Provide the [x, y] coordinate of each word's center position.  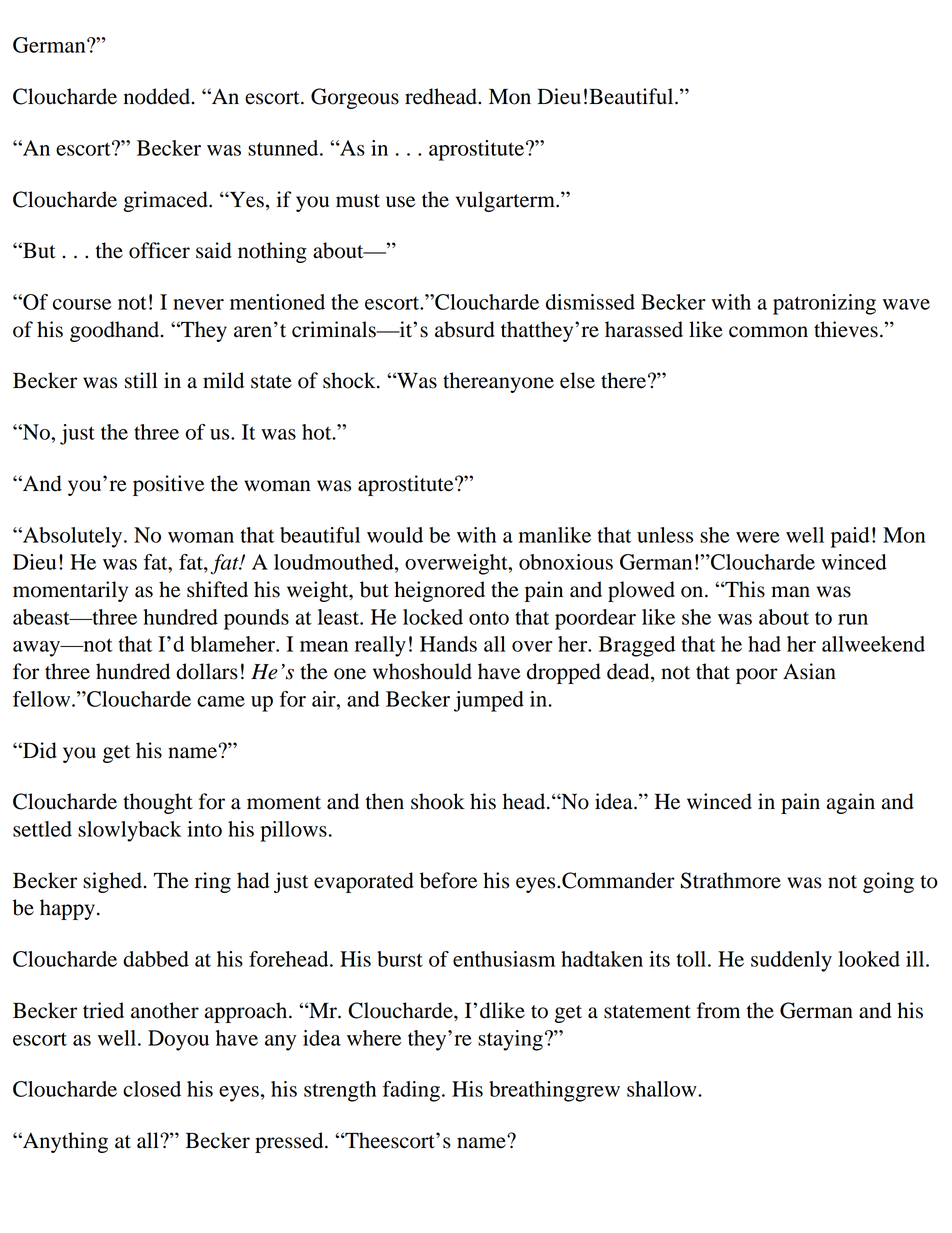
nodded [158, 96]
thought [158, 803]
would [395, 535]
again [851, 803]
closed [152, 1089]
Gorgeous [355, 98]
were [758, 537]
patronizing [824, 304]
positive [168, 485]
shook [438, 801]
